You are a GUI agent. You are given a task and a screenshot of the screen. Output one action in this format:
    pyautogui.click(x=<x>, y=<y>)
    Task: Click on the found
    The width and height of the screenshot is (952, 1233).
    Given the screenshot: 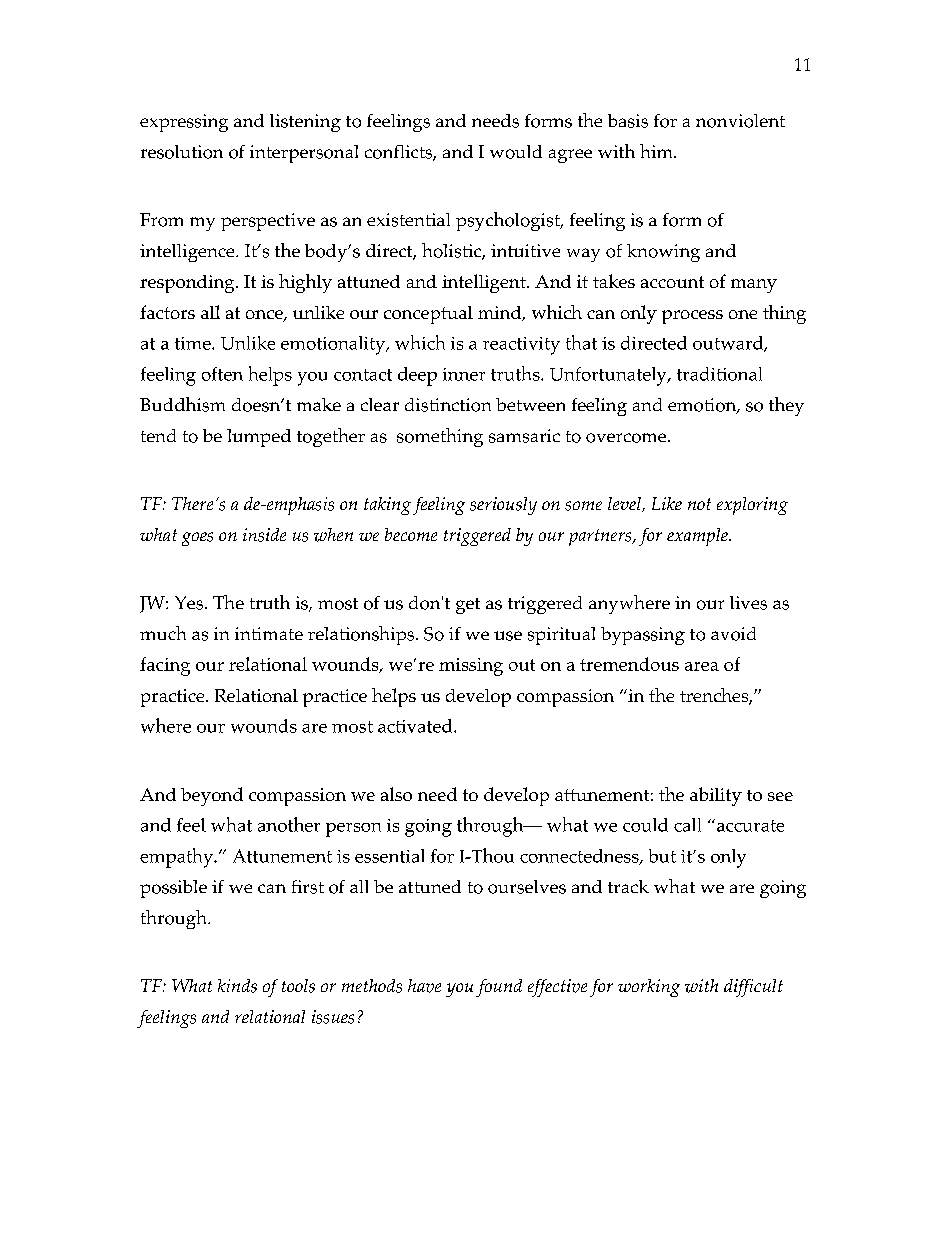 What is the action you would take?
    pyautogui.click(x=499, y=988)
